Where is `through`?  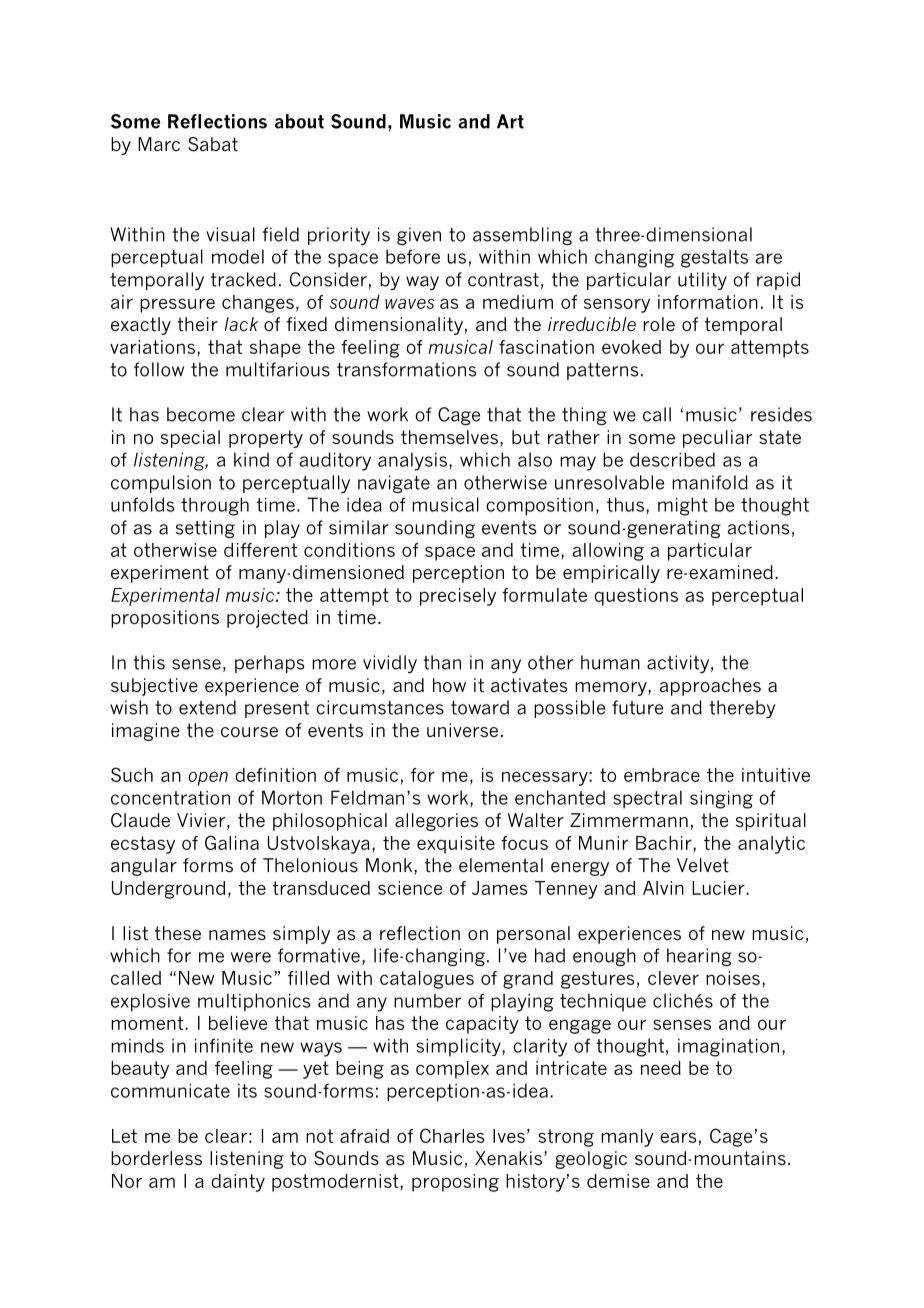 through is located at coordinates (215, 506).
